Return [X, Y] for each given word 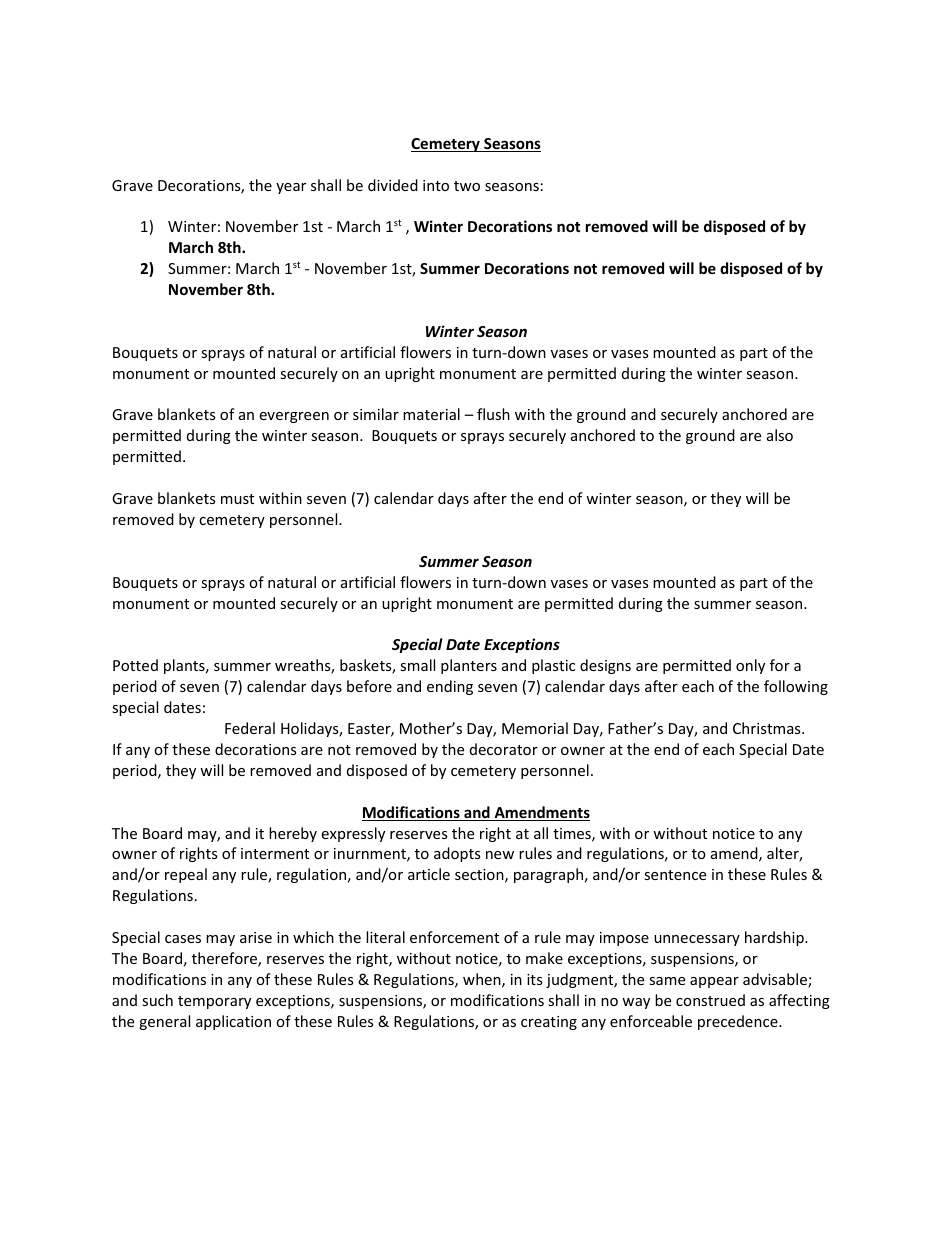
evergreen [294, 417]
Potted [135, 665]
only [750, 666]
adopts [457, 854]
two [467, 186]
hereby [293, 834]
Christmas [768, 728]
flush [493, 414]
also [780, 435]
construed [710, 1000]
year [291, 188]
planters [469, 666]
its [534, 979]
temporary [214, 1002]
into [436, 185]
